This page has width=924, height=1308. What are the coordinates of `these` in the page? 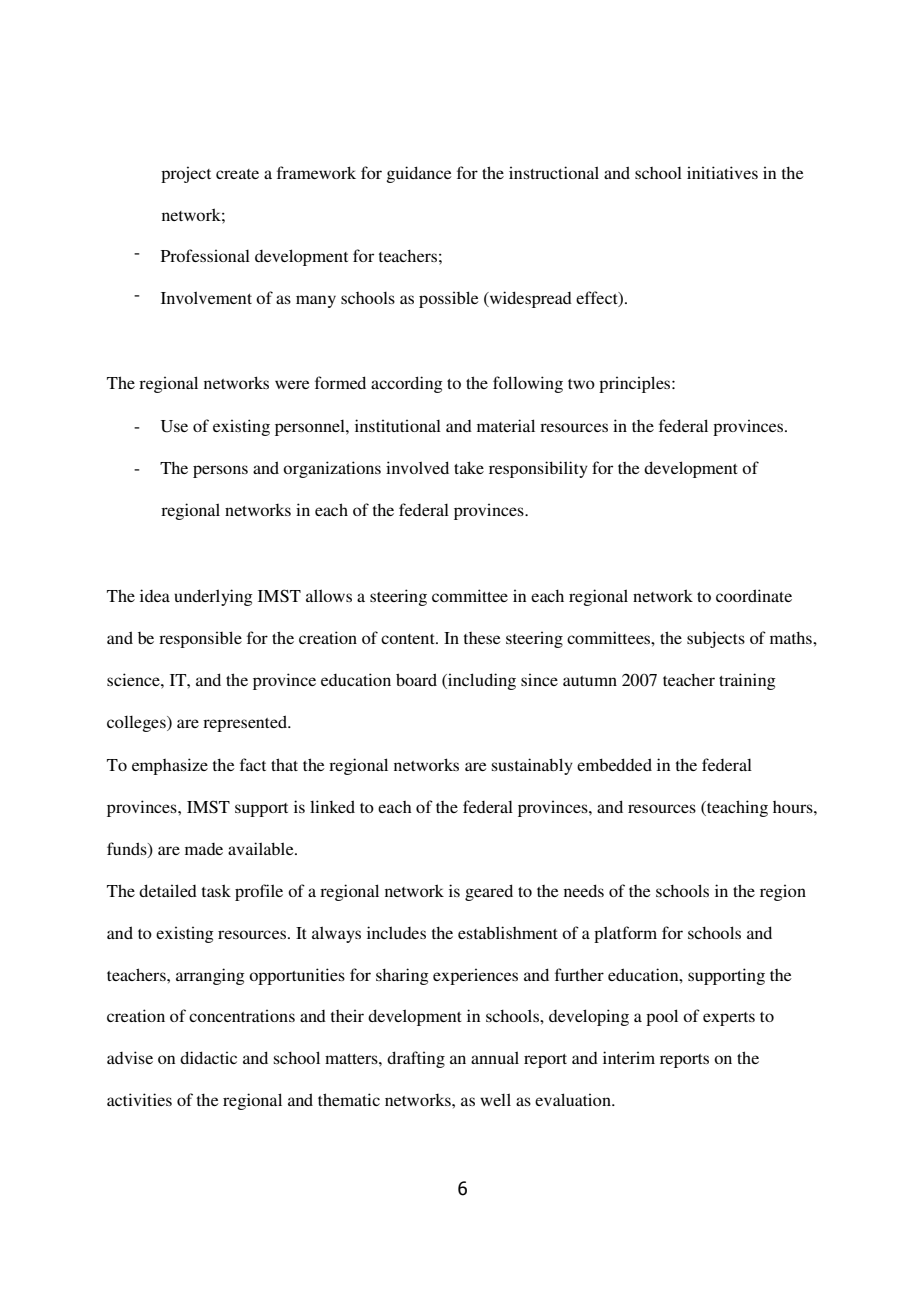 It's located at (482, 638).
